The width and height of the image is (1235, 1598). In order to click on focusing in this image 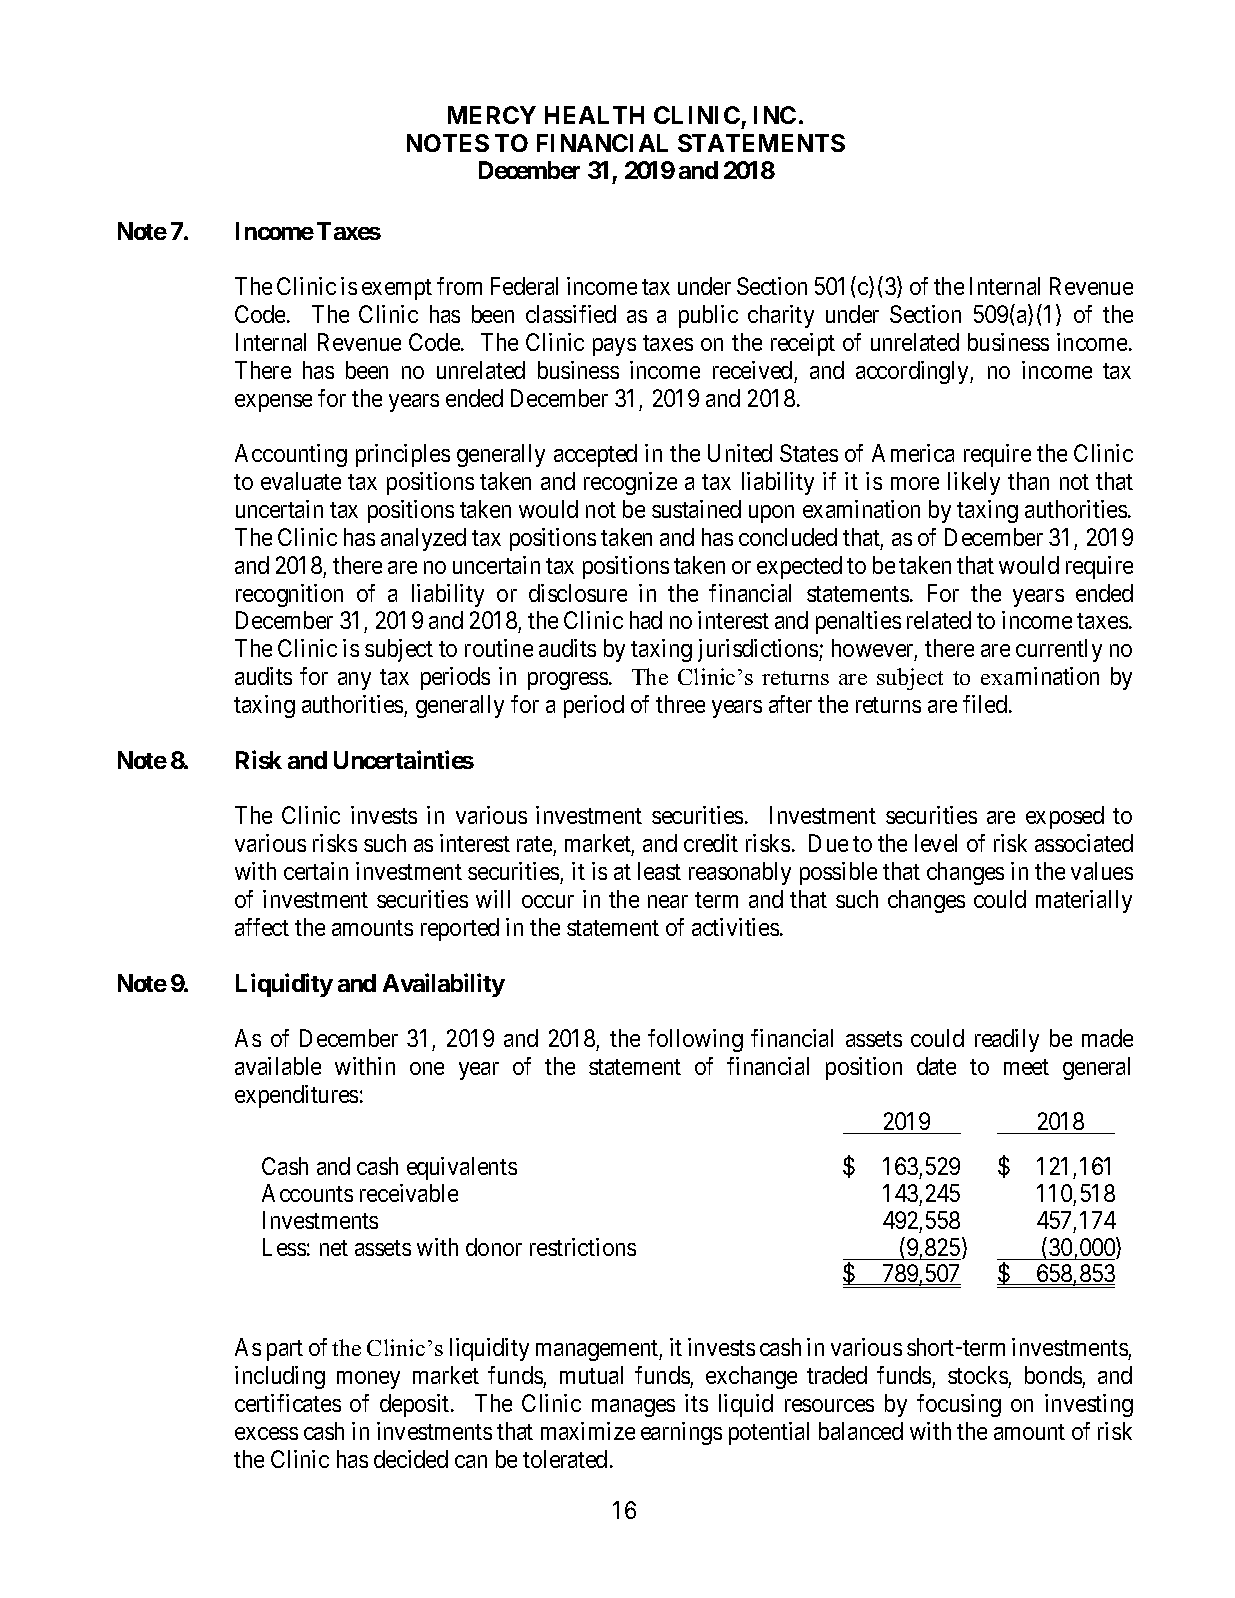, I will do `click(959, 1405)`.
